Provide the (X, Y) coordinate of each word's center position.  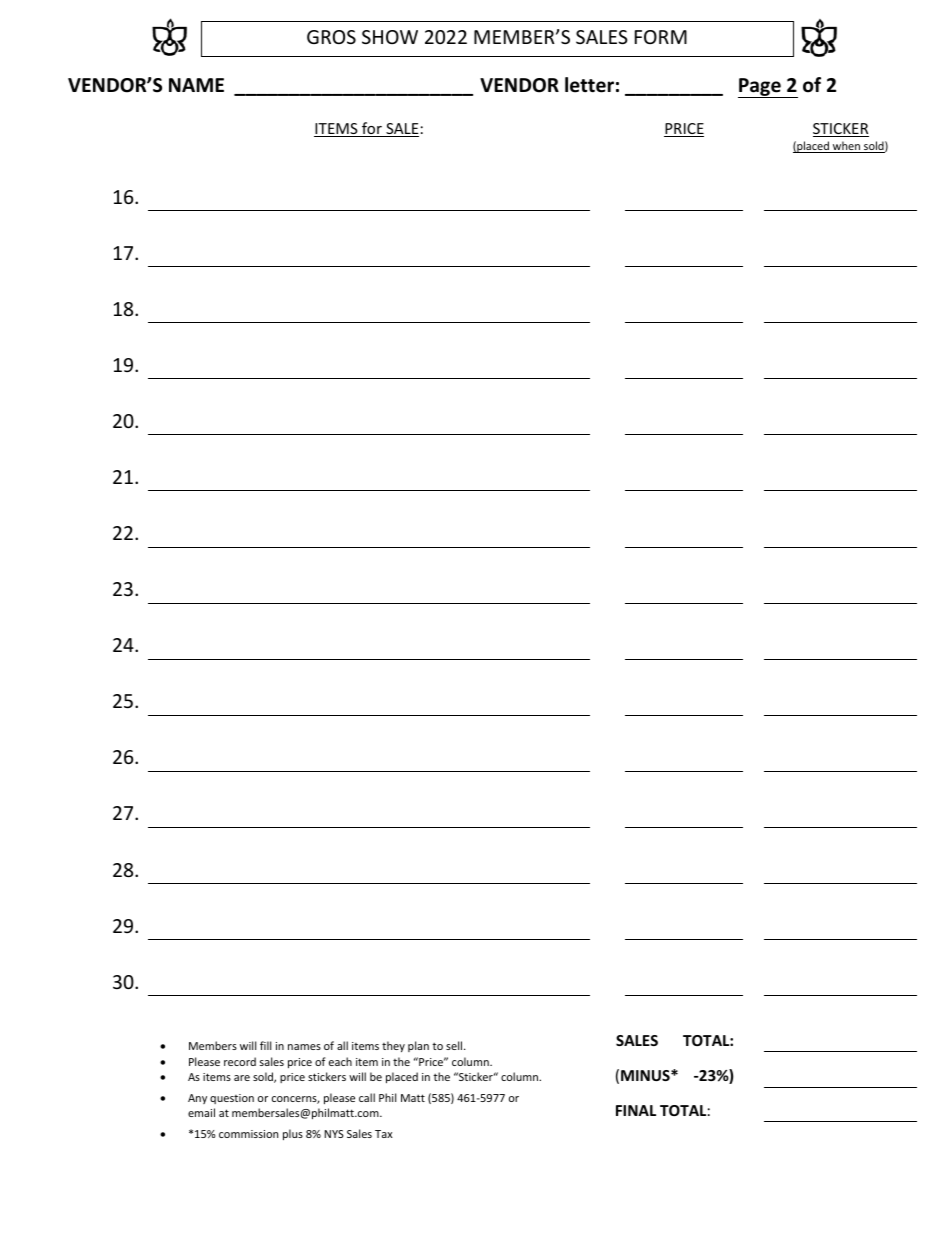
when (846, 147)
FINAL (636, 1110)
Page (760, 88)
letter (589, 85)
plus (293, 1134)
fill (265, 1045)
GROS (331, 37)
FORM (661, 37)
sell (455, 1045)
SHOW (390, 37)
